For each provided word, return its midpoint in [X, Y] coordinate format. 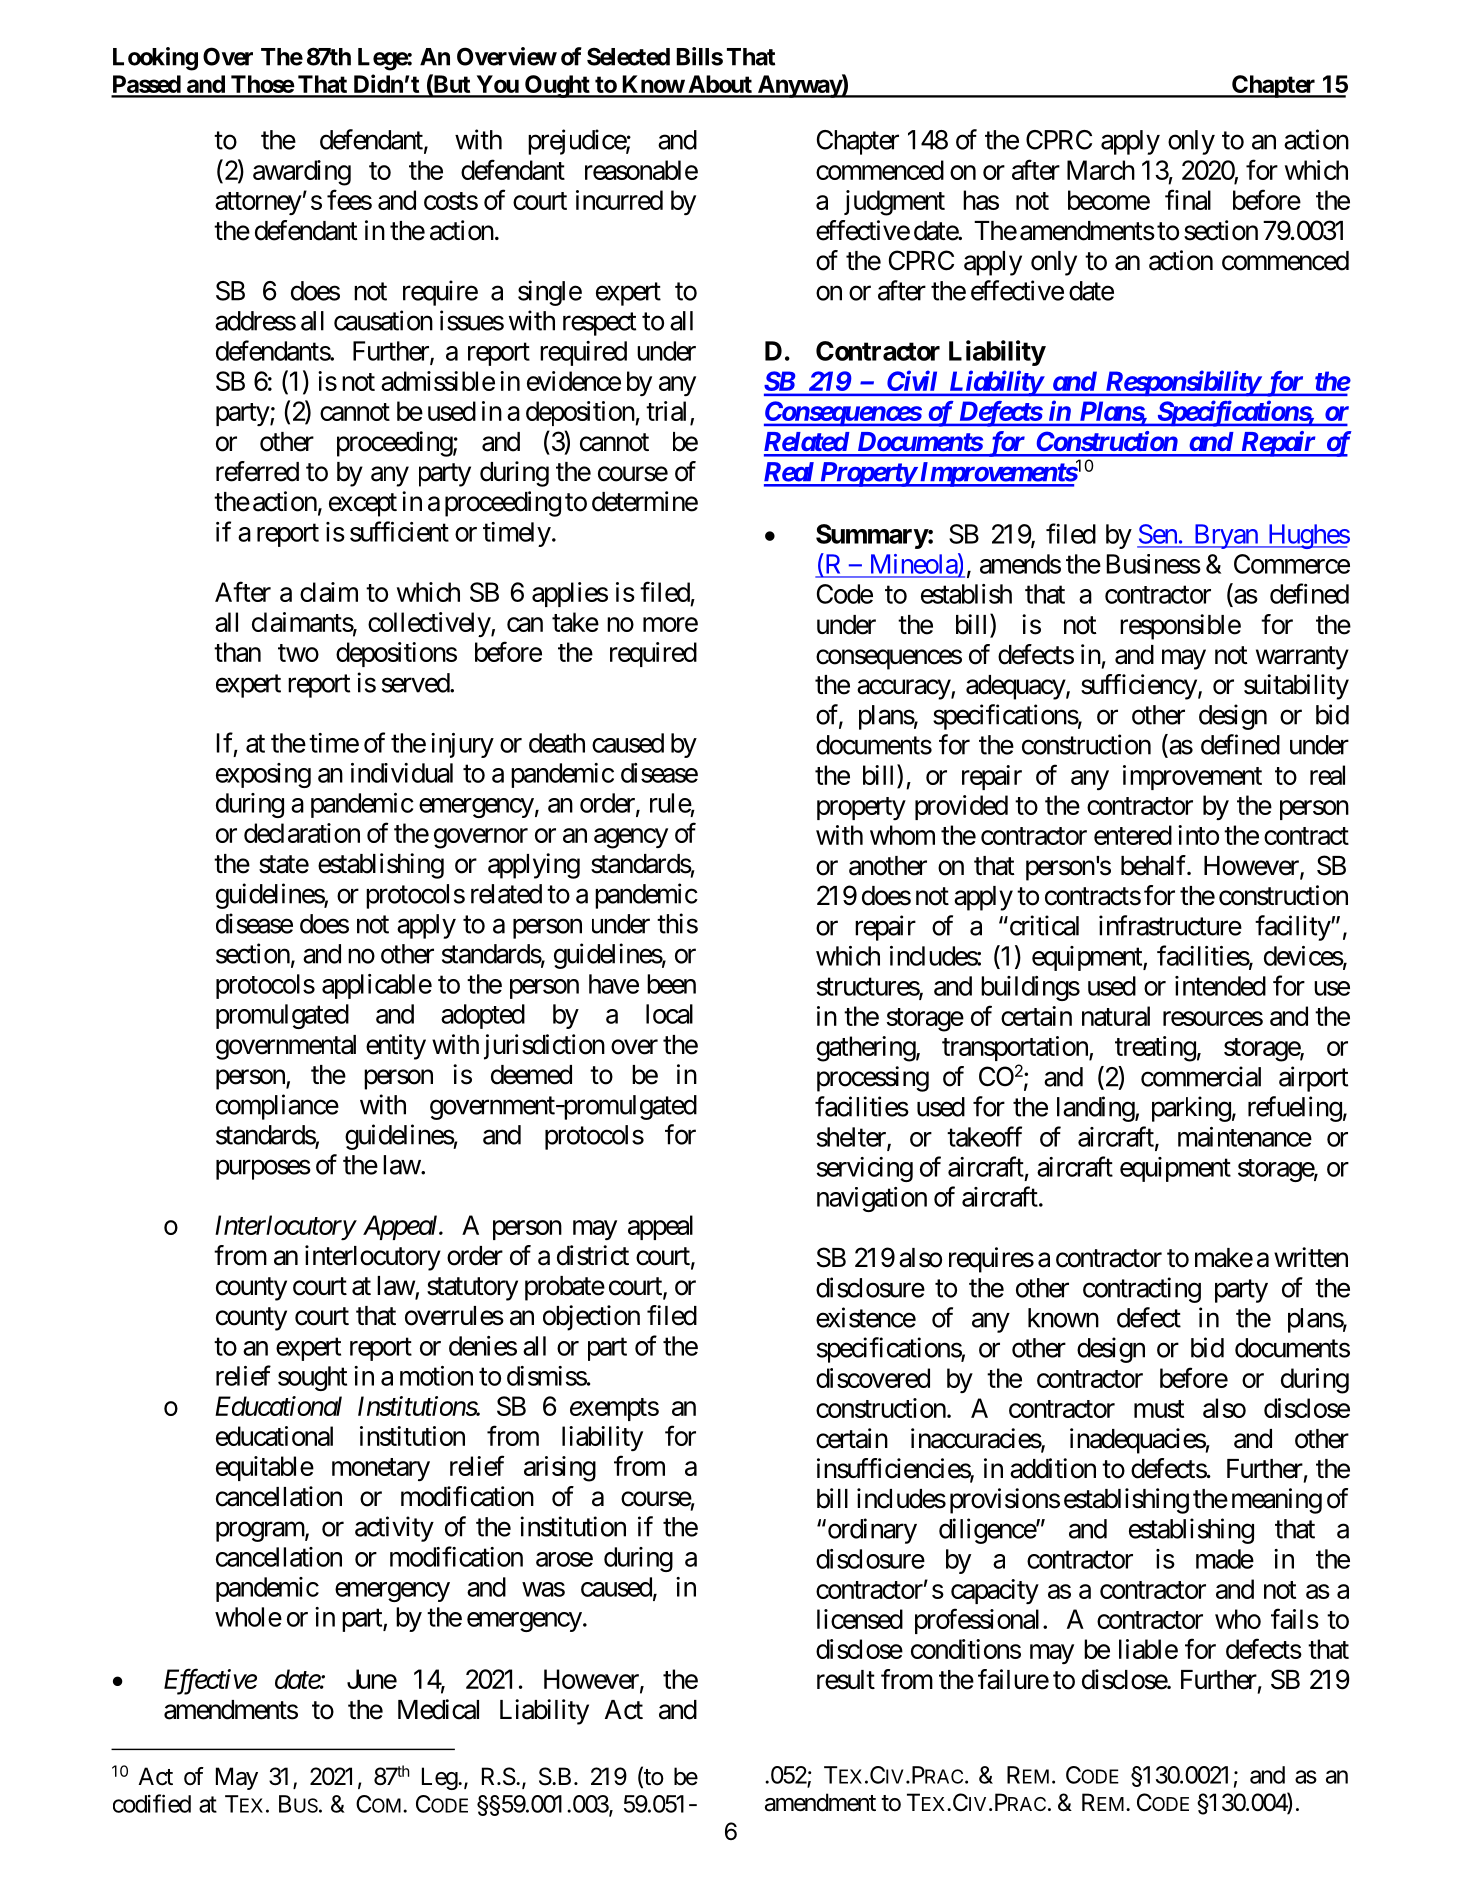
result [846, 1680]
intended [1220, 986]
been [671, 984]
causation [383, 320]
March [1101, 170]
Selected [628, 56]
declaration [302, 833]
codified [152, 1803]
